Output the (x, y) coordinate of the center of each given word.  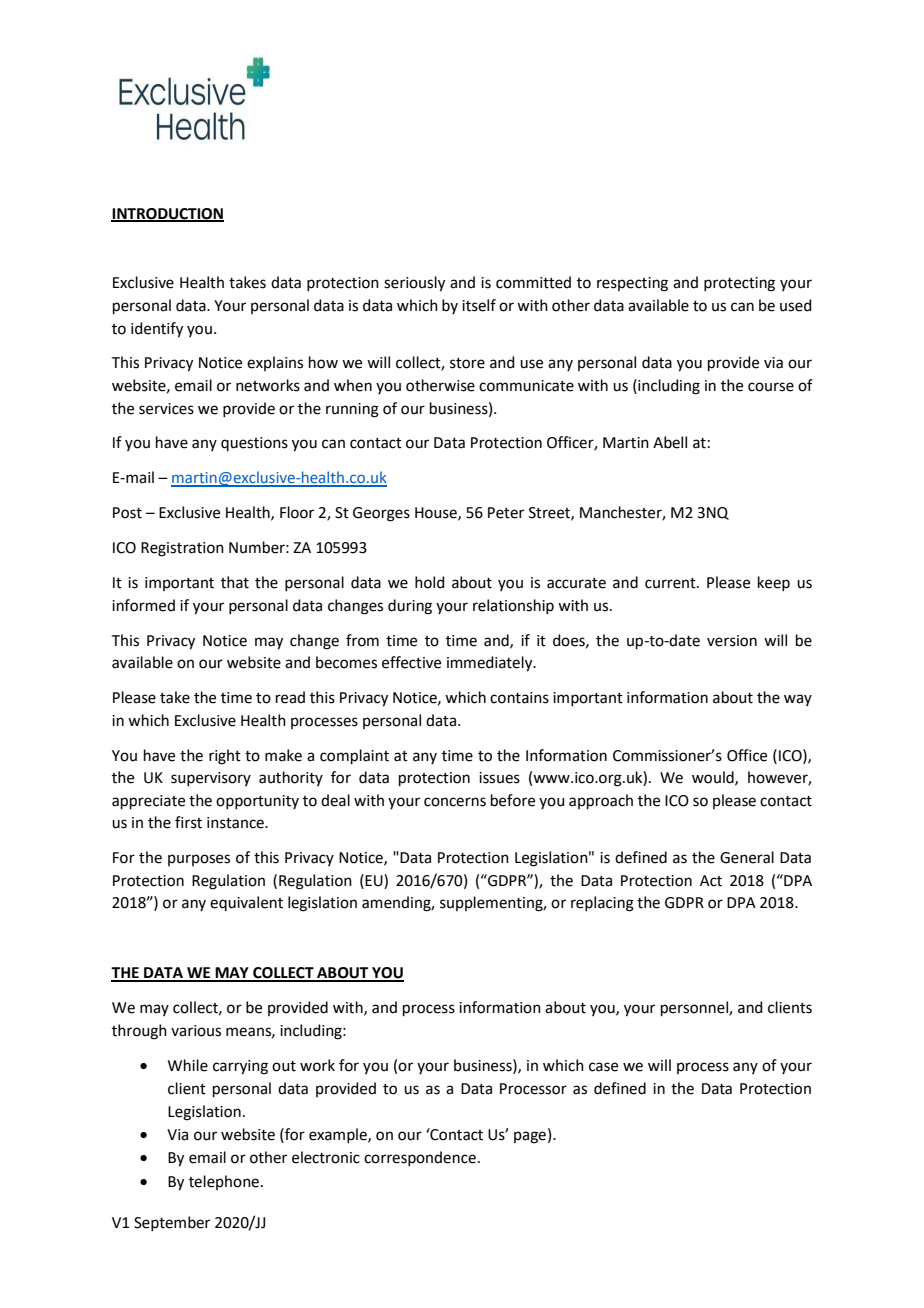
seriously (414, 284)
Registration (182, 549)
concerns (455, 802)
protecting (739, 284)
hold (430, 582)
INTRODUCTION (167, 214)
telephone (224, 1182)
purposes (199, 860)
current (671, 583)
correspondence (420, 1158)
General (747, 857)
